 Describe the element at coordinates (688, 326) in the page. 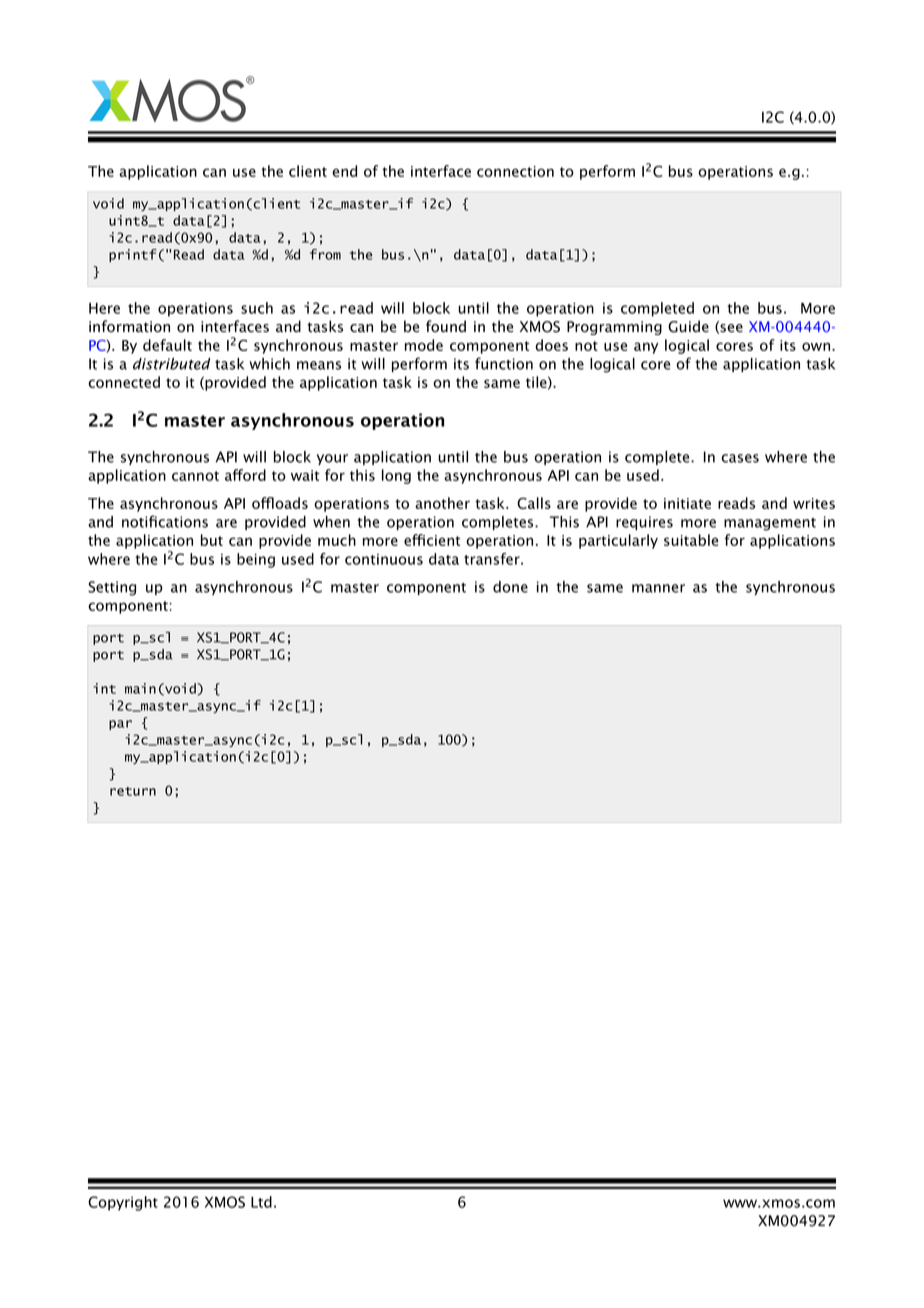

I see `Guide` at that location.
